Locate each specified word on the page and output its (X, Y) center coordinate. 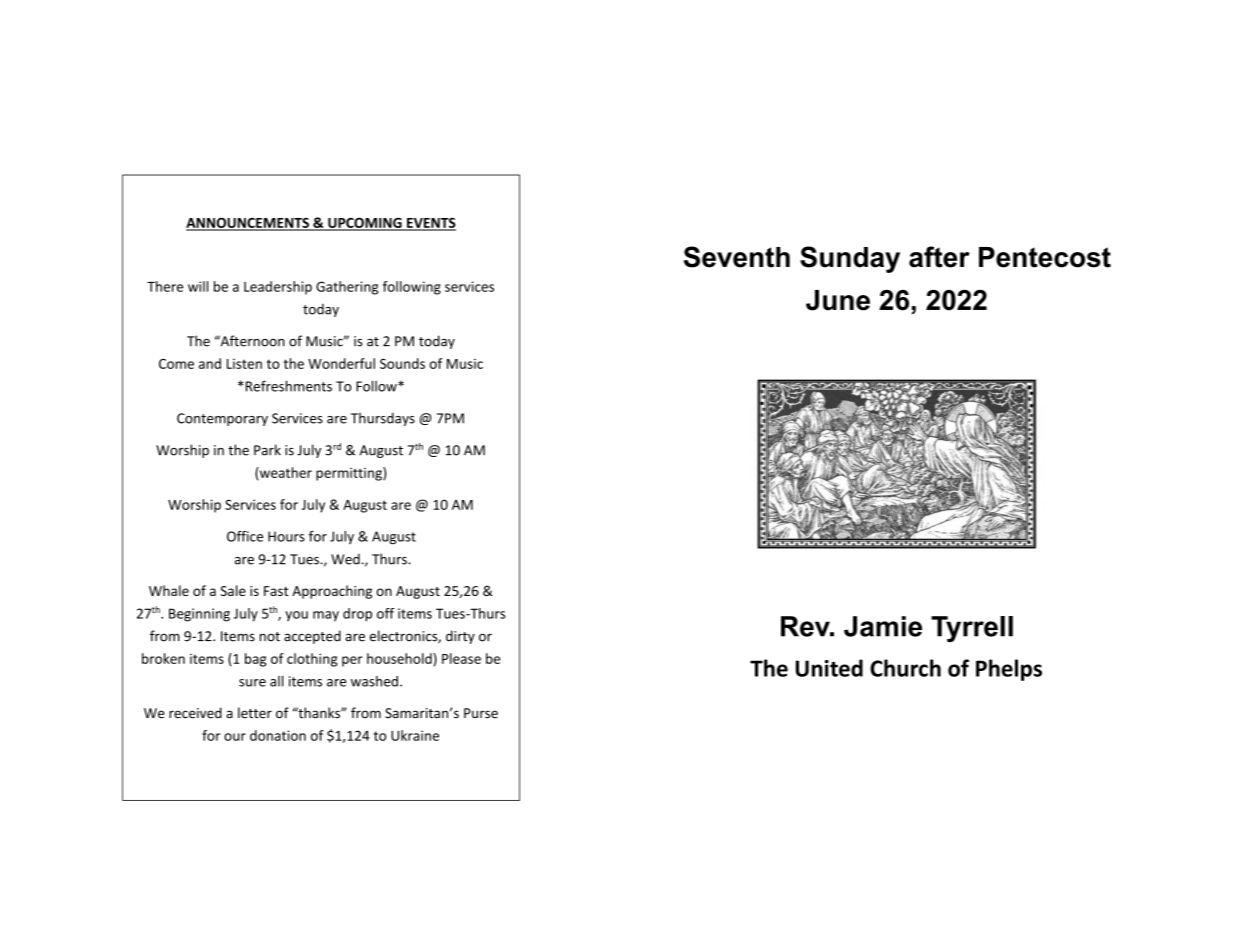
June (838, 300)
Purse (481, 713)
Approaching (332, 592)
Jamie (883, 626)
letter (255, 713)
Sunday (850, 259)
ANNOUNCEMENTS (248, 223)
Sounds (402, 363)
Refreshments (287, 386)
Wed (345, 559)
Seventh (737, 257)
